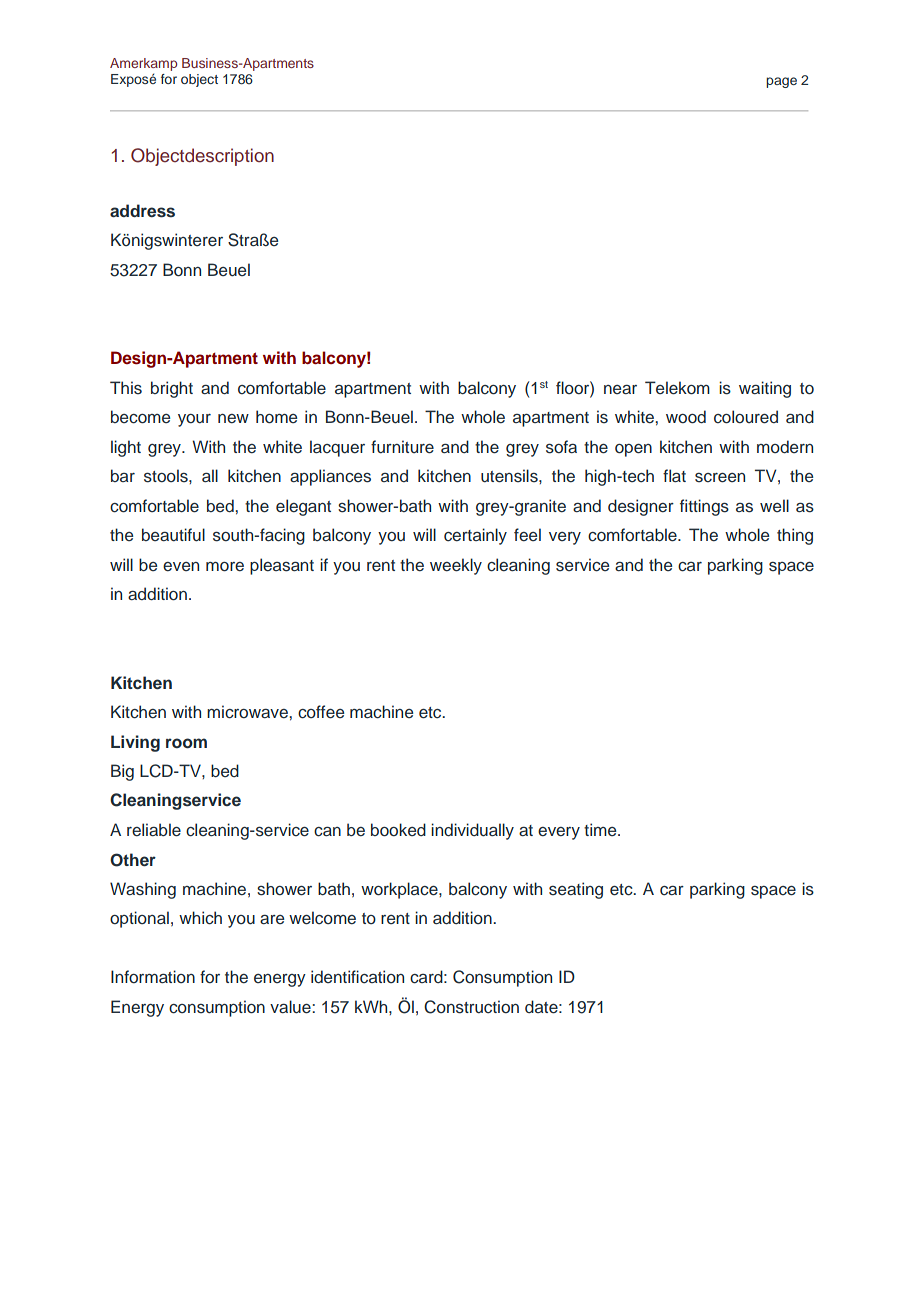 This screenshot has height=1308, width=924. What do you see at coordinates (153, 976) in the screenshot?
I see `Information` at bounding box center [153, 976].
